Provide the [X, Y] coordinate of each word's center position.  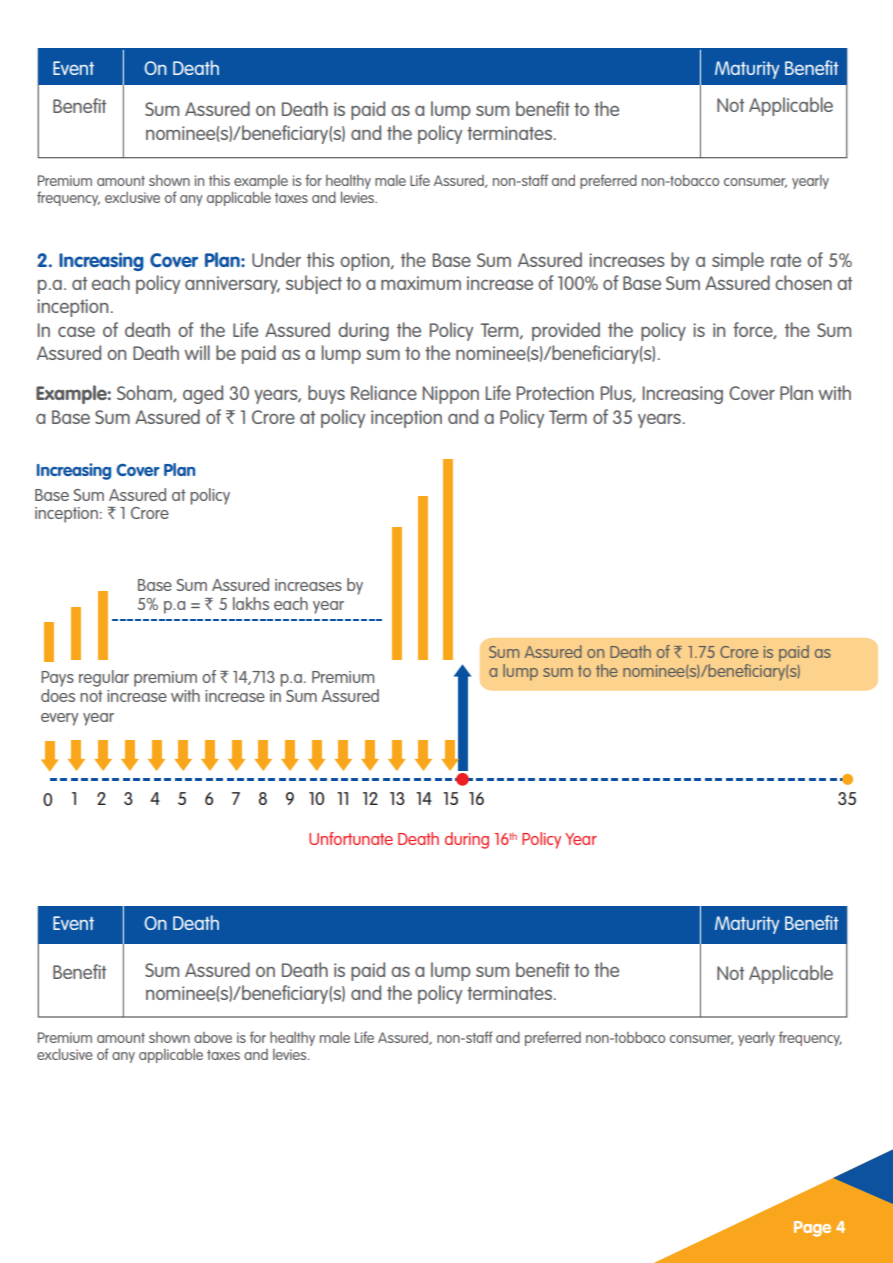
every [59, 719]
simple [738, 261]
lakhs [251, 603]
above [213, 1037]
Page [812, 1229]
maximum [421, 283]
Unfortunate [351, 838]
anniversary [232, 285]
